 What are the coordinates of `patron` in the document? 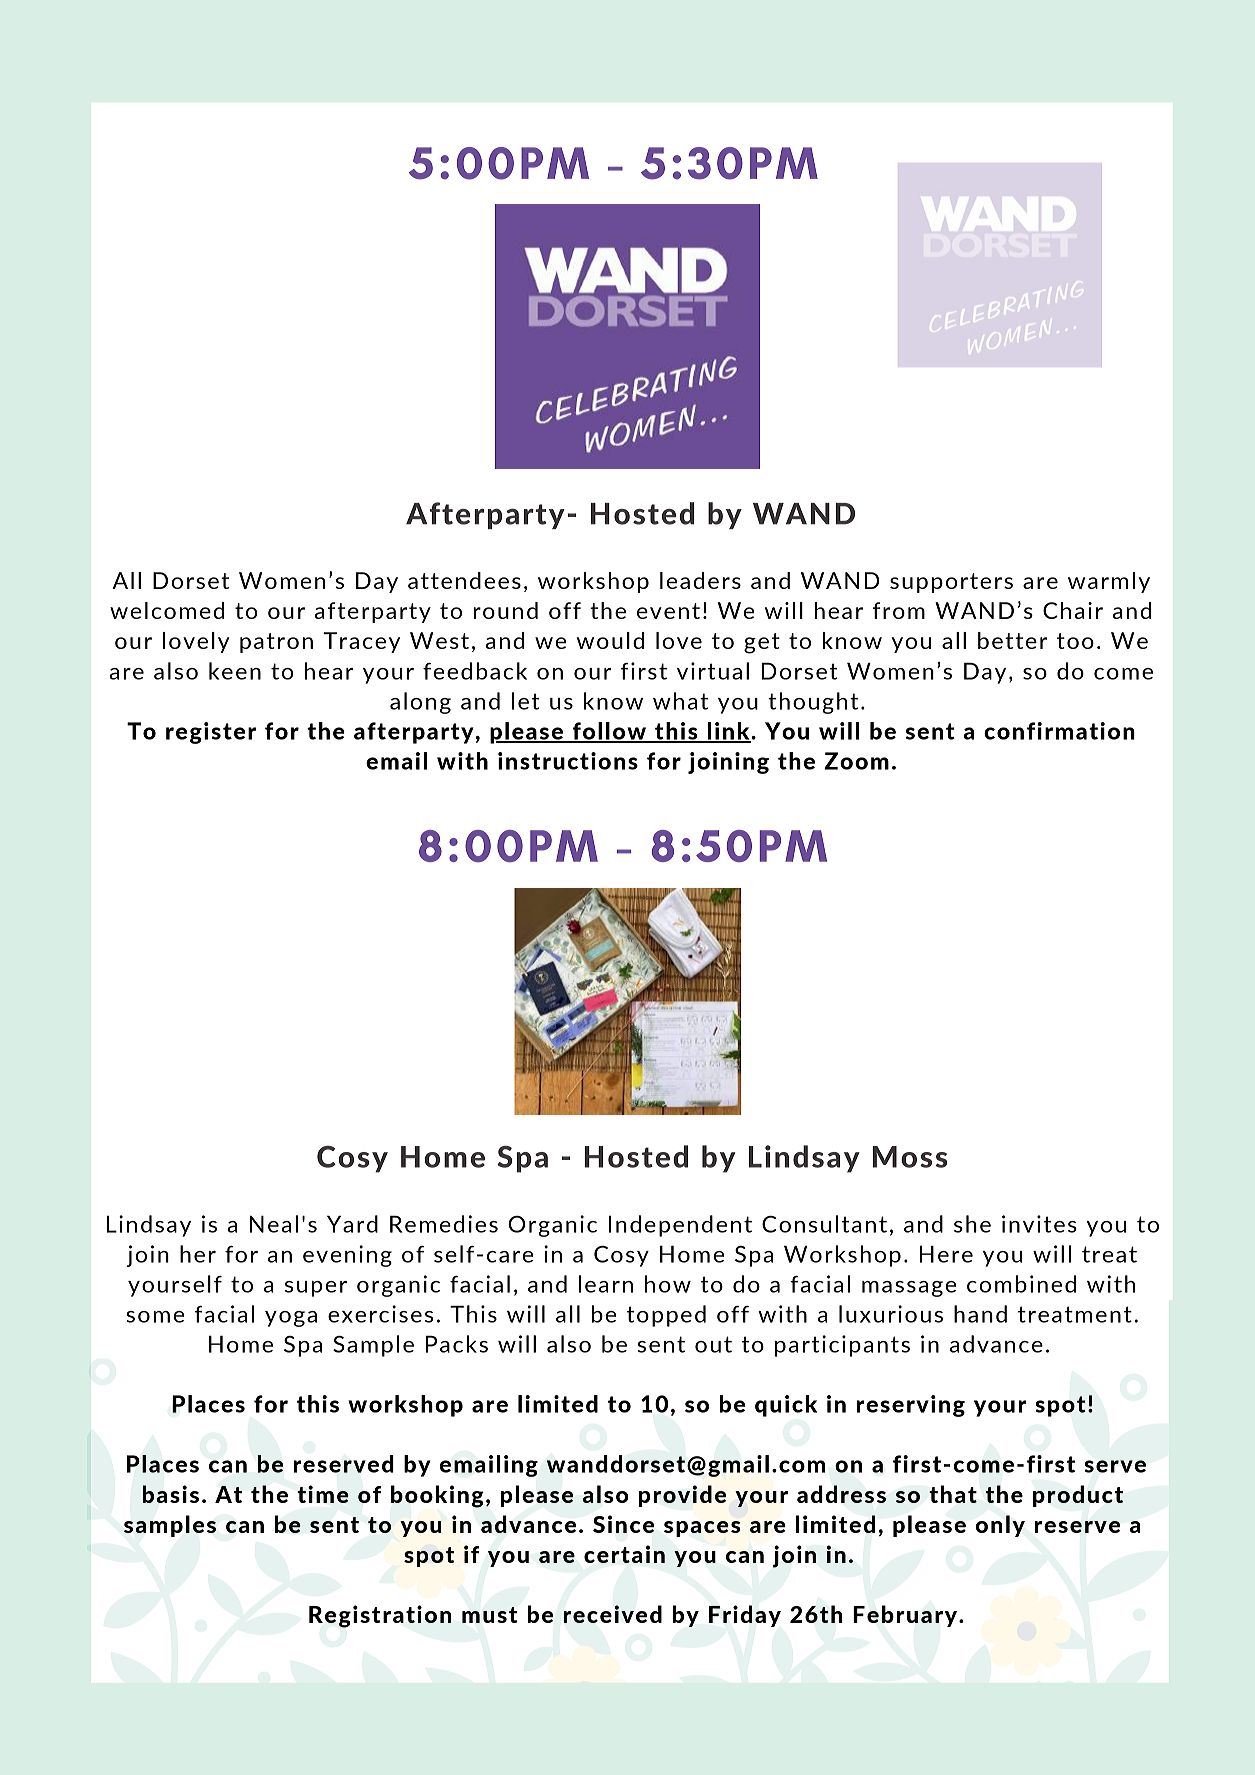 It's located at (276, 643).
